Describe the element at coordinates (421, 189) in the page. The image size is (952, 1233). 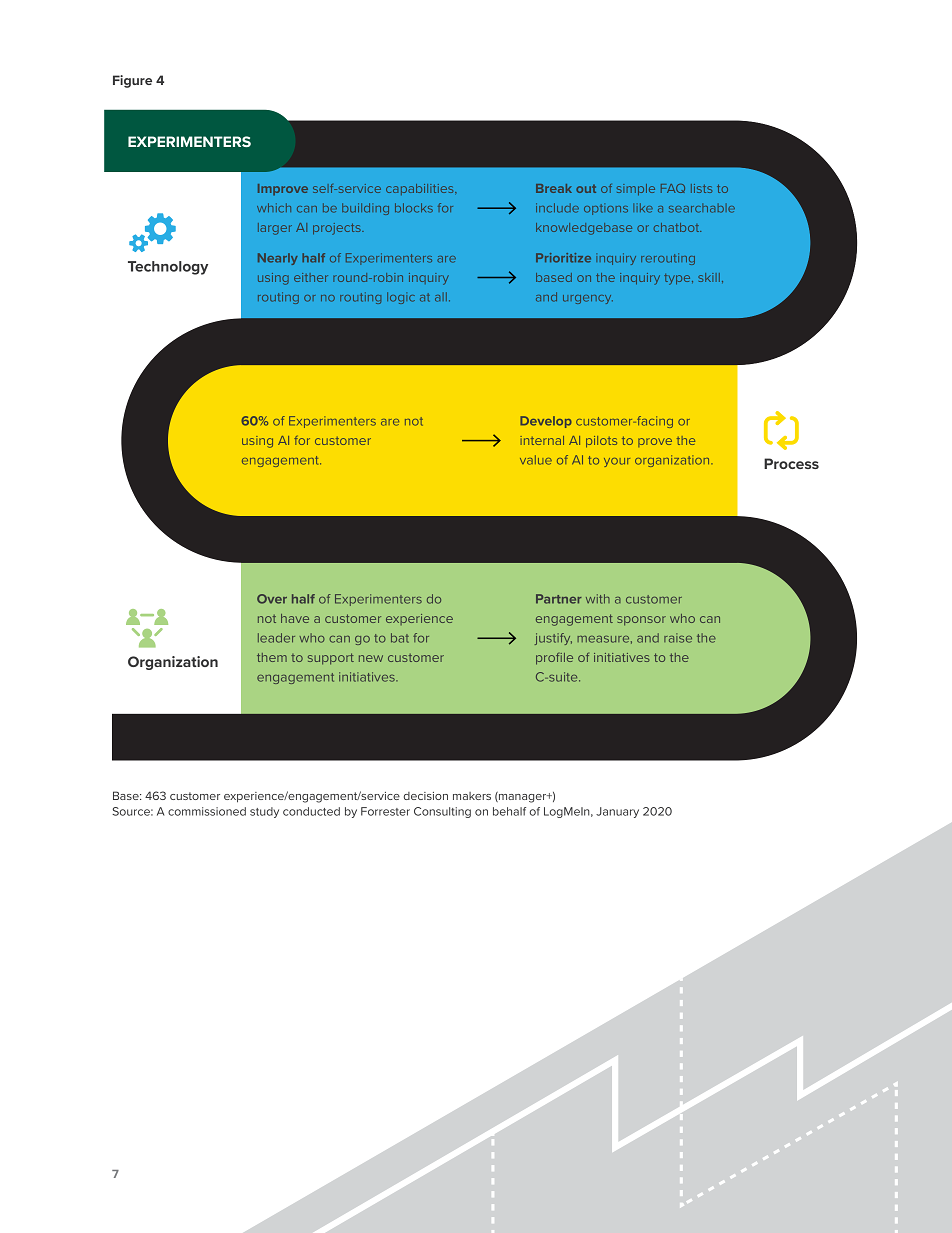
I see `capabilities` at that location.
